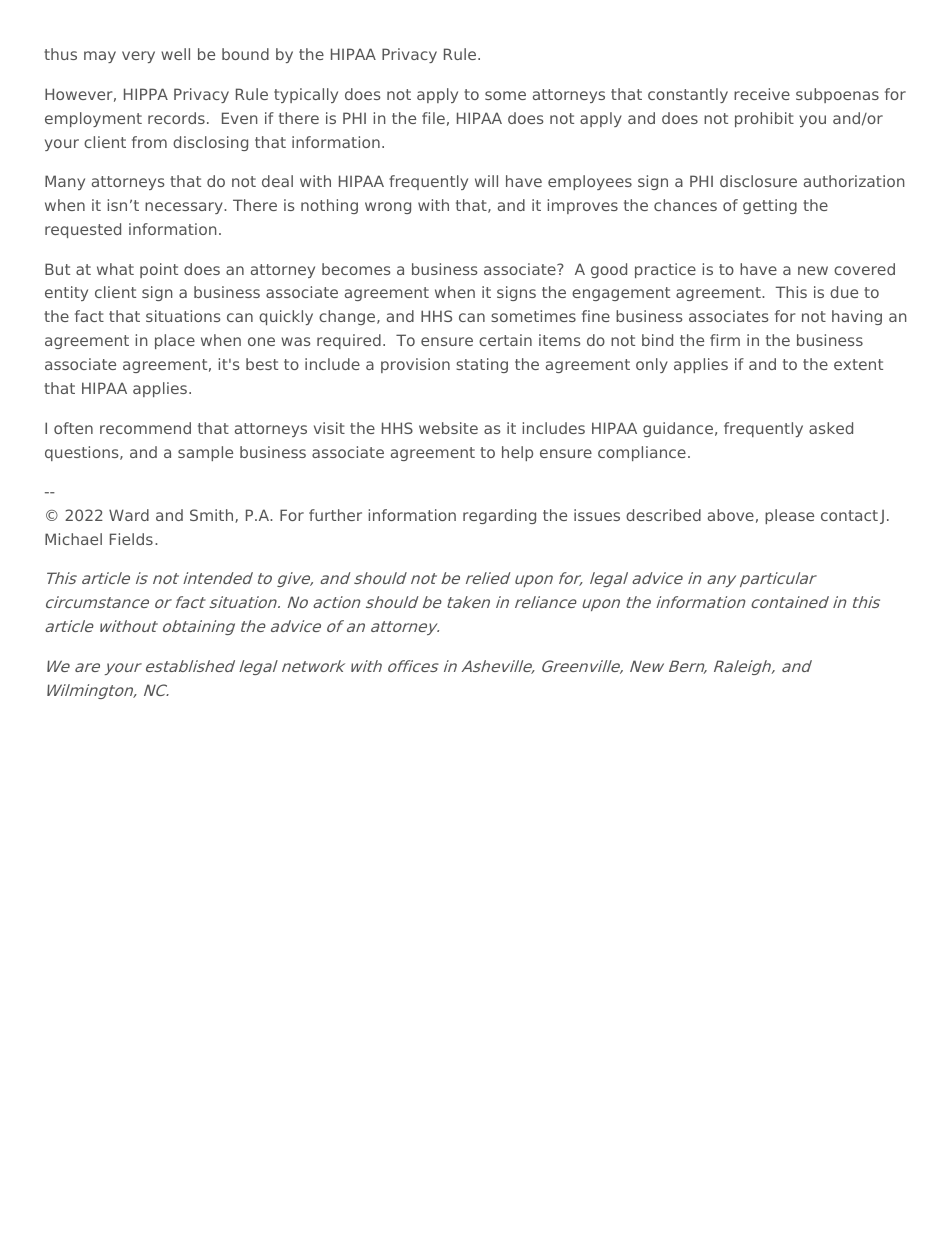 This document has height=1233, width=952. Describe the element at coordinates (762, 94) in the document. I see `receive` at that location.
